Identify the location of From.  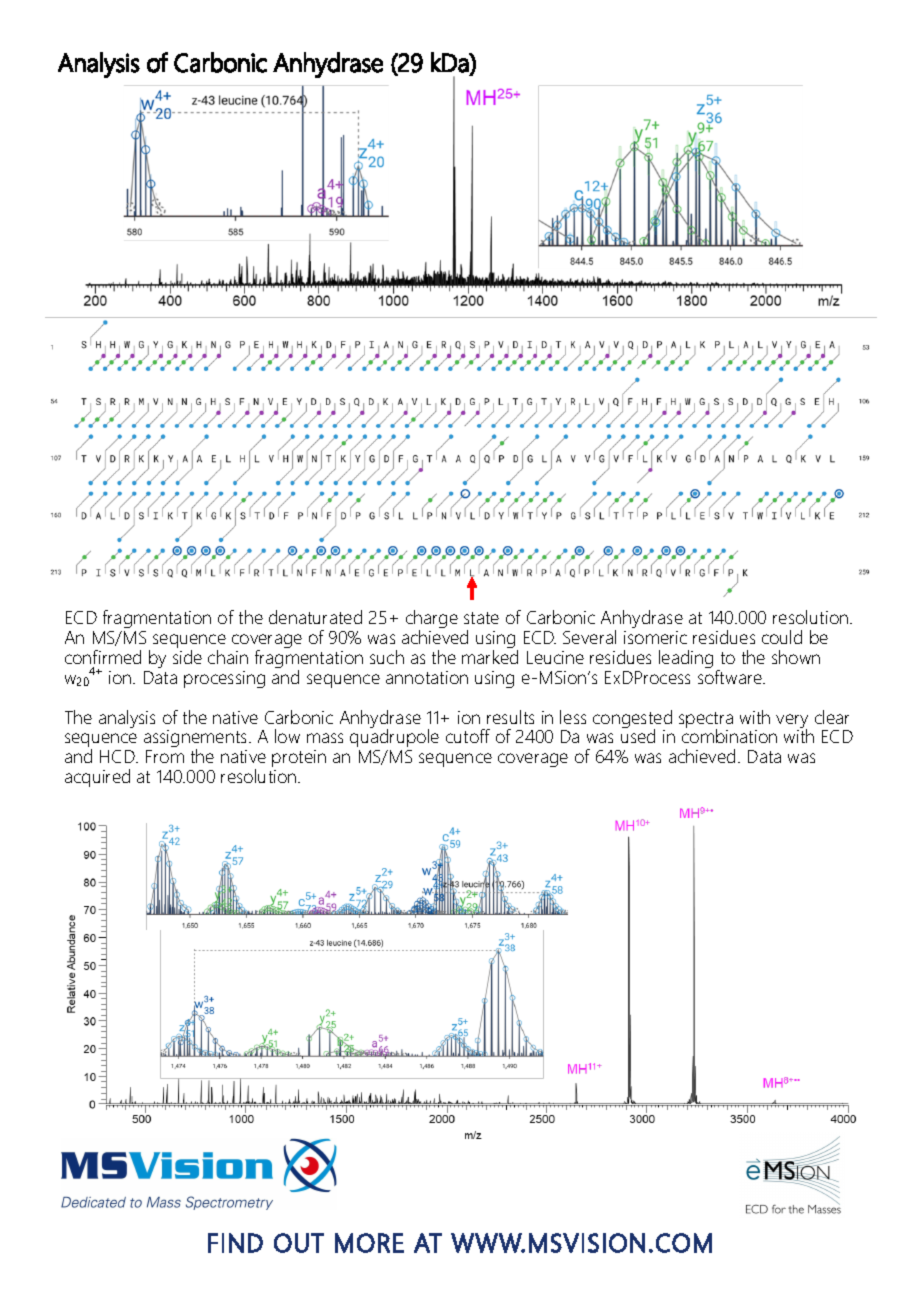
(165, 756).
